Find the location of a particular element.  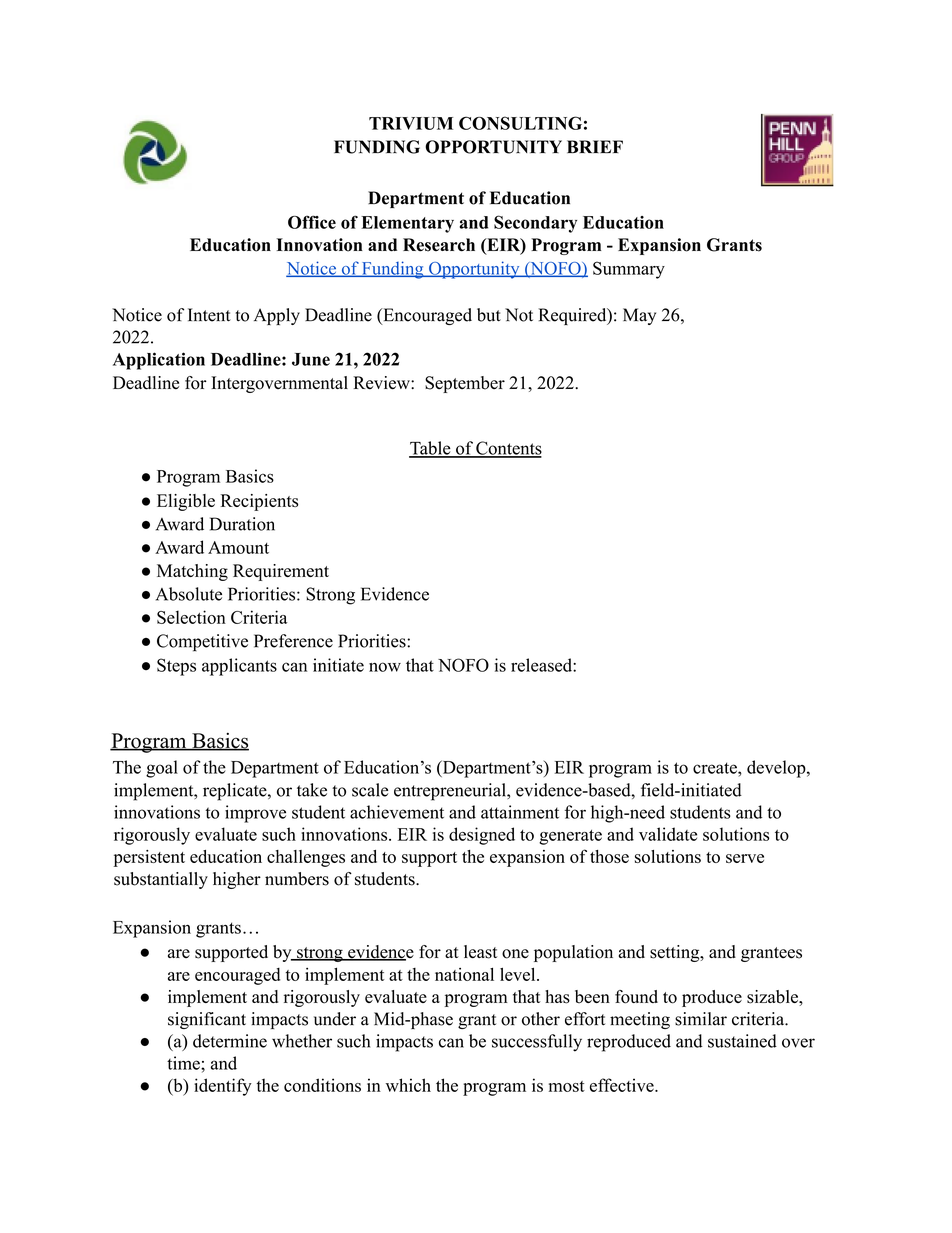

determine is located at coordinates (230, 1041).
